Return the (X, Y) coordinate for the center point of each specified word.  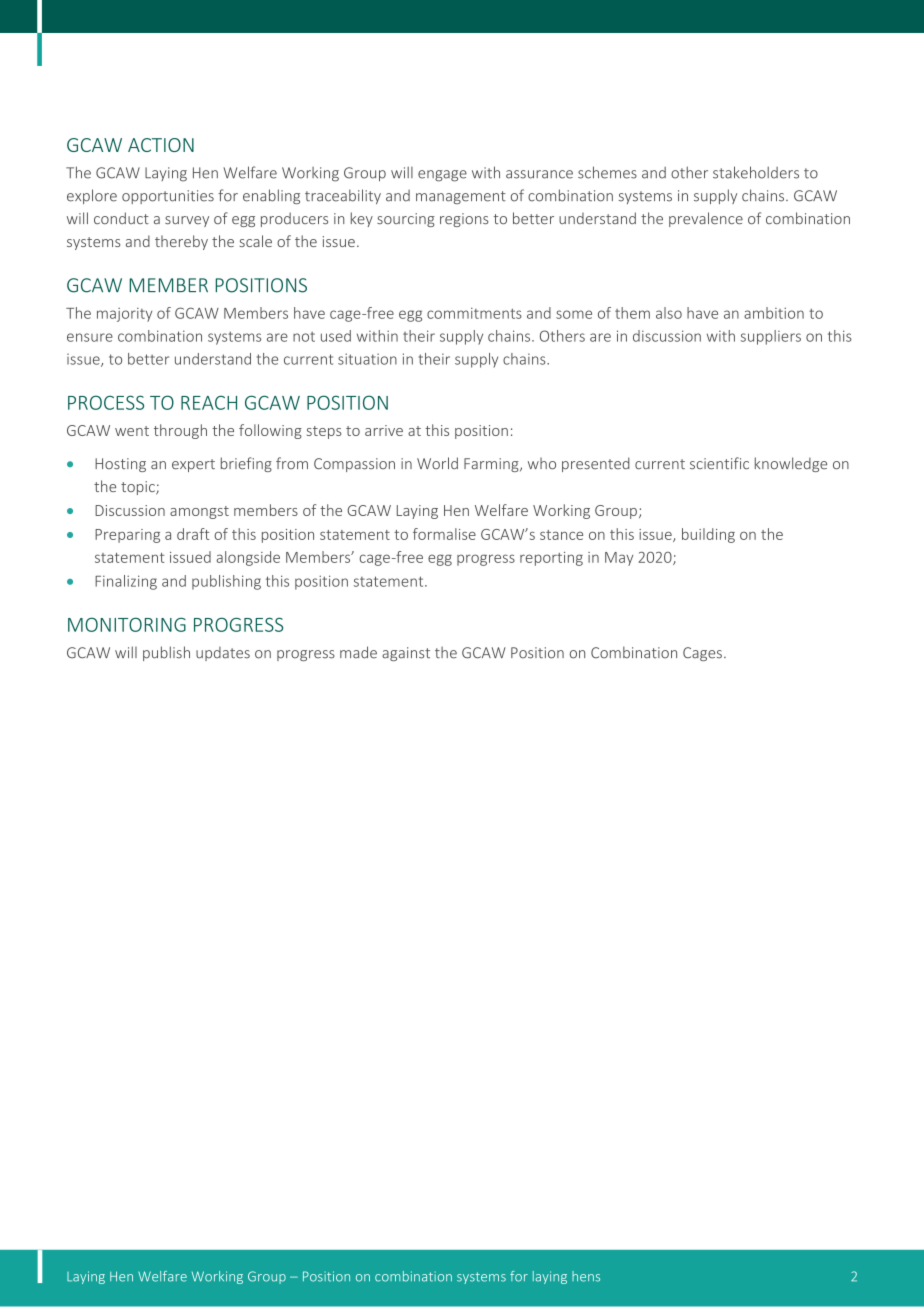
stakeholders (756, 172)
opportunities (168, 197)
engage (442, 176)
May (619, 559)
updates (223, 654)
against (406, 654)
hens (586, 1276)
